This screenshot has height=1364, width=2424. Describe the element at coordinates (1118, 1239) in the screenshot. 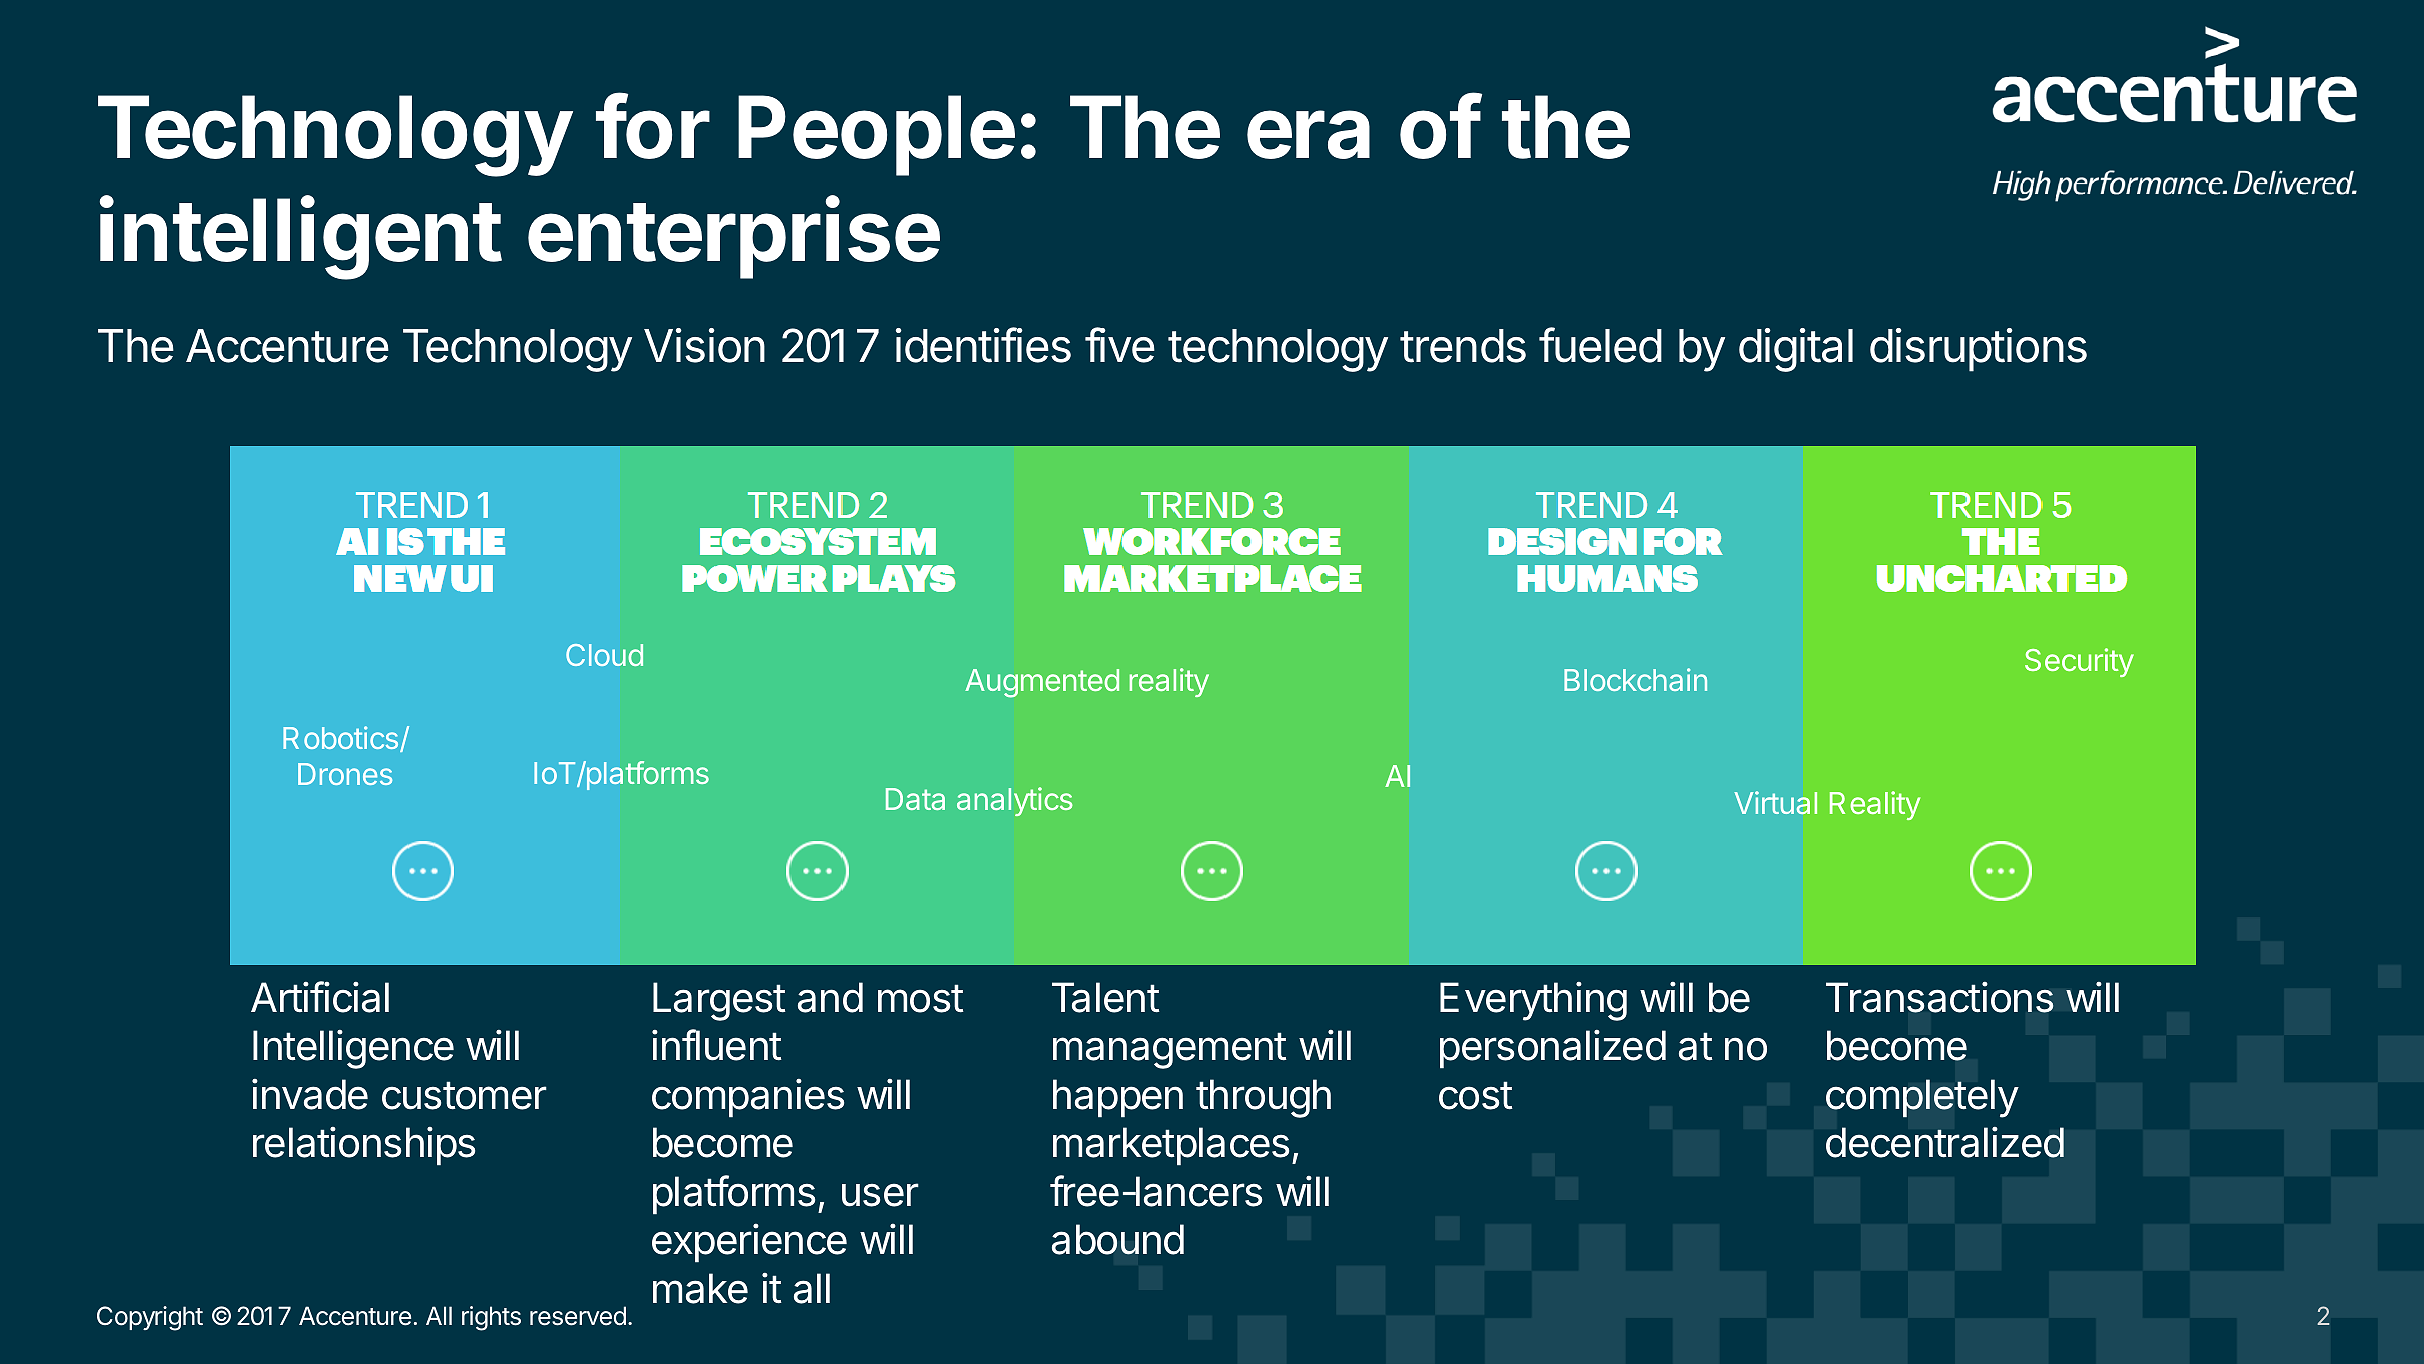

I see `abound` at that location.
